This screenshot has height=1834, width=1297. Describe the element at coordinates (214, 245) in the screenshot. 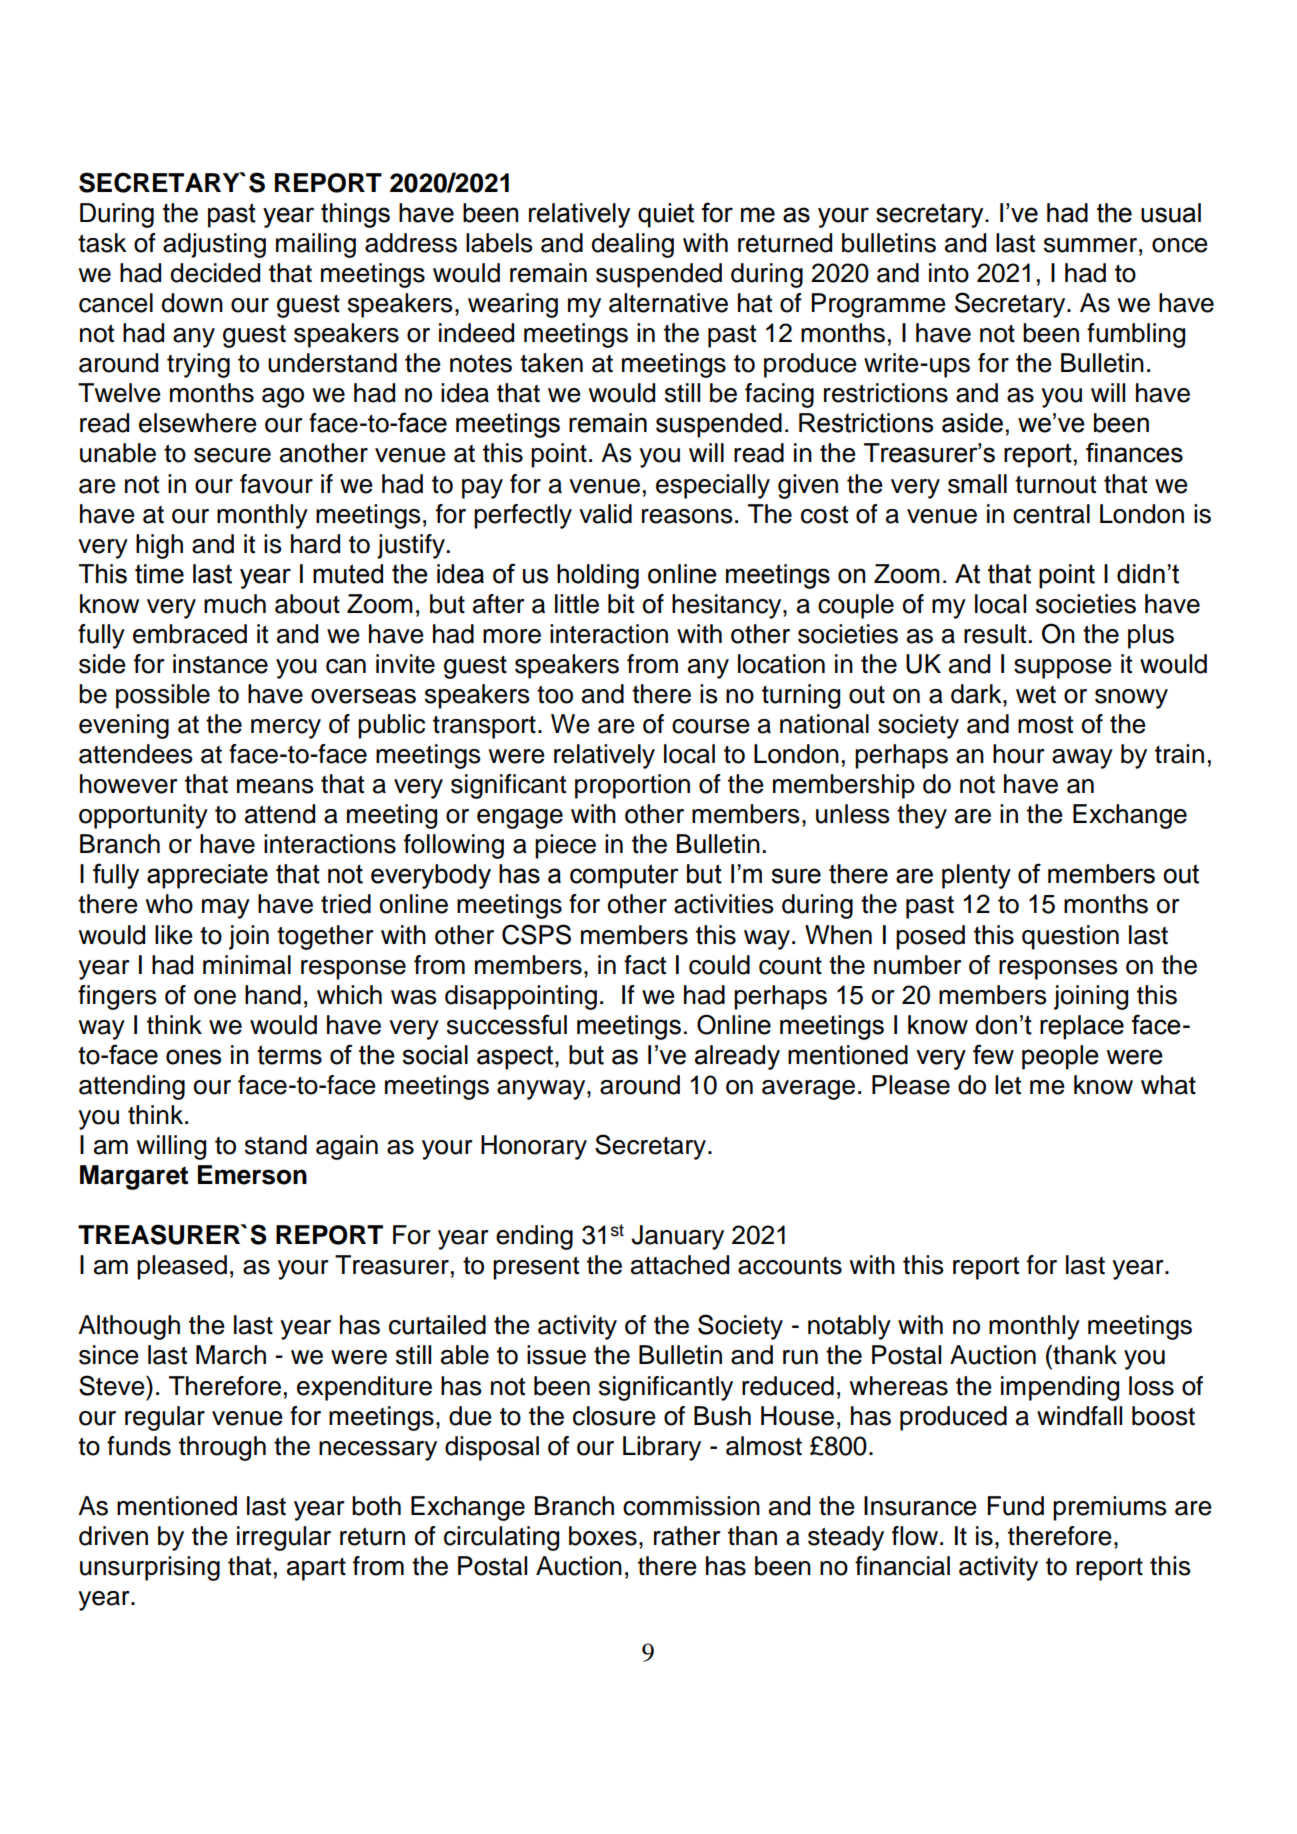

I see `adjusting` at that location.
